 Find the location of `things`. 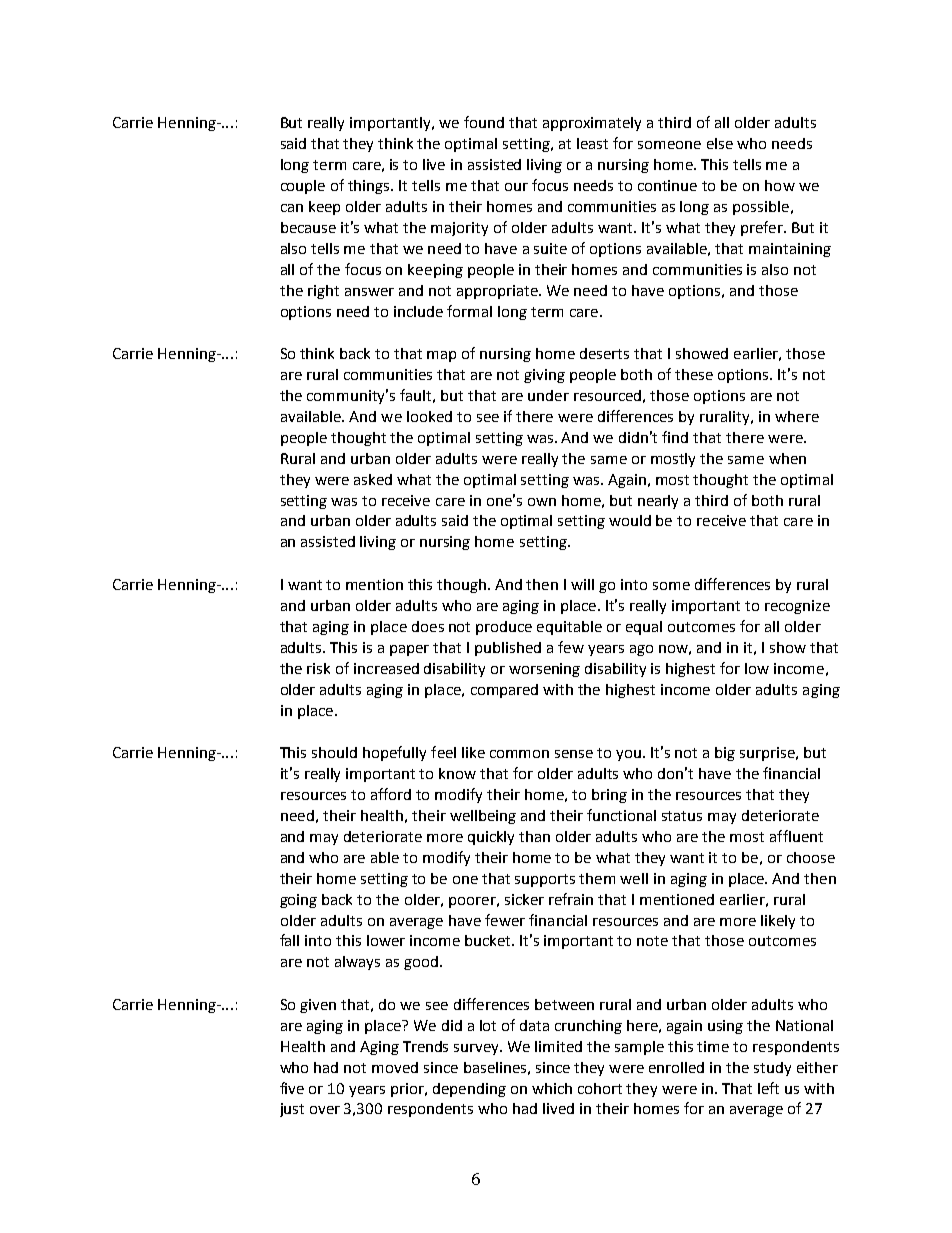

things is located at coordinates (370, 187).
